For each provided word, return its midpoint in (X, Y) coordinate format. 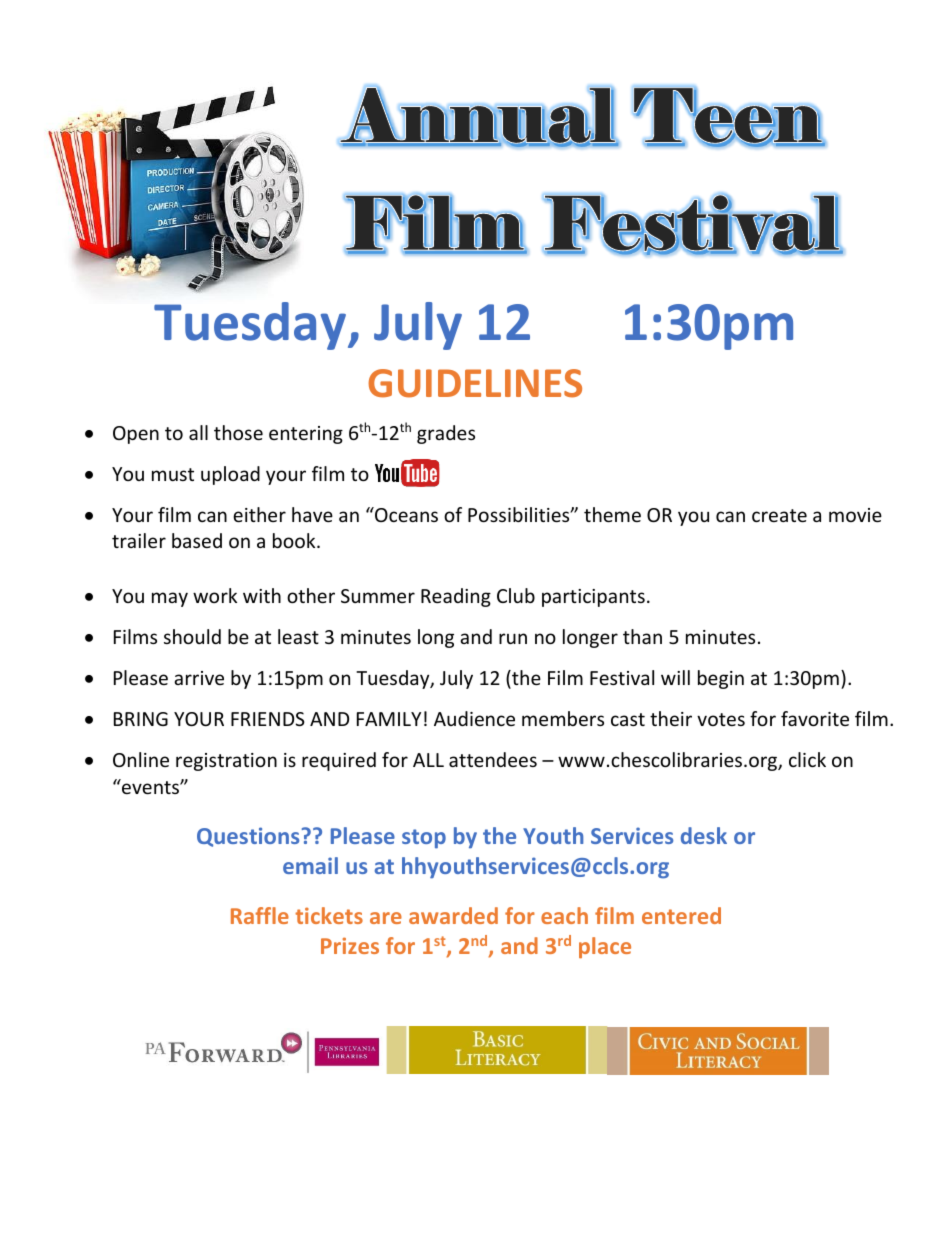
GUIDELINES (475, 383)
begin (721, 679)
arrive (199, 678)
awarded (453, 915)
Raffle (260, 915)
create (779, 515)
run (513, 638)
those (238, 432)
